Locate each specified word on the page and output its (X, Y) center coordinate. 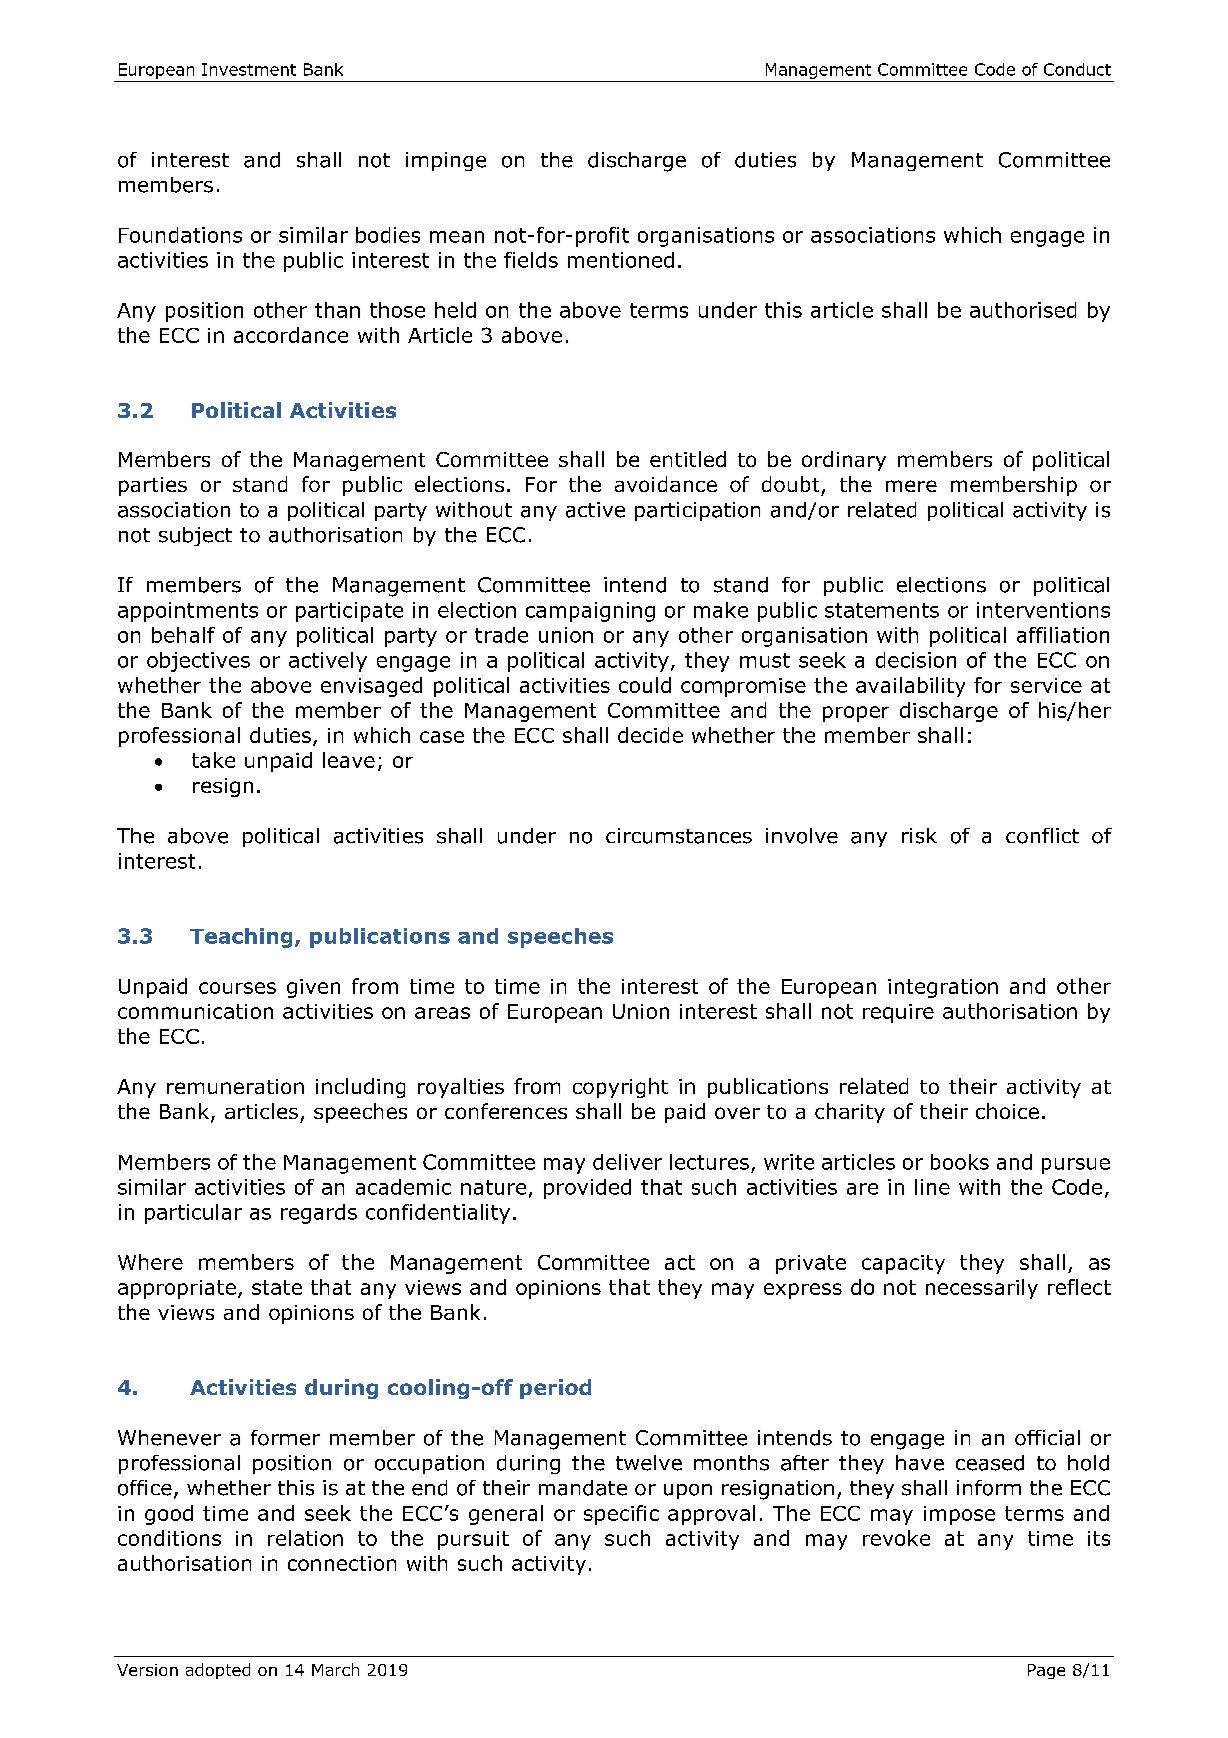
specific (621, 1515)
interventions (1043, 610)
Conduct (1077, 69)
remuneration (235, 1086)
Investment (249, 69)
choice (1007, 1111)
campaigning (590, 612)
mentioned (621, 260)
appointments (188, 612)
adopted (218, 1671)
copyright (620, 1088)
